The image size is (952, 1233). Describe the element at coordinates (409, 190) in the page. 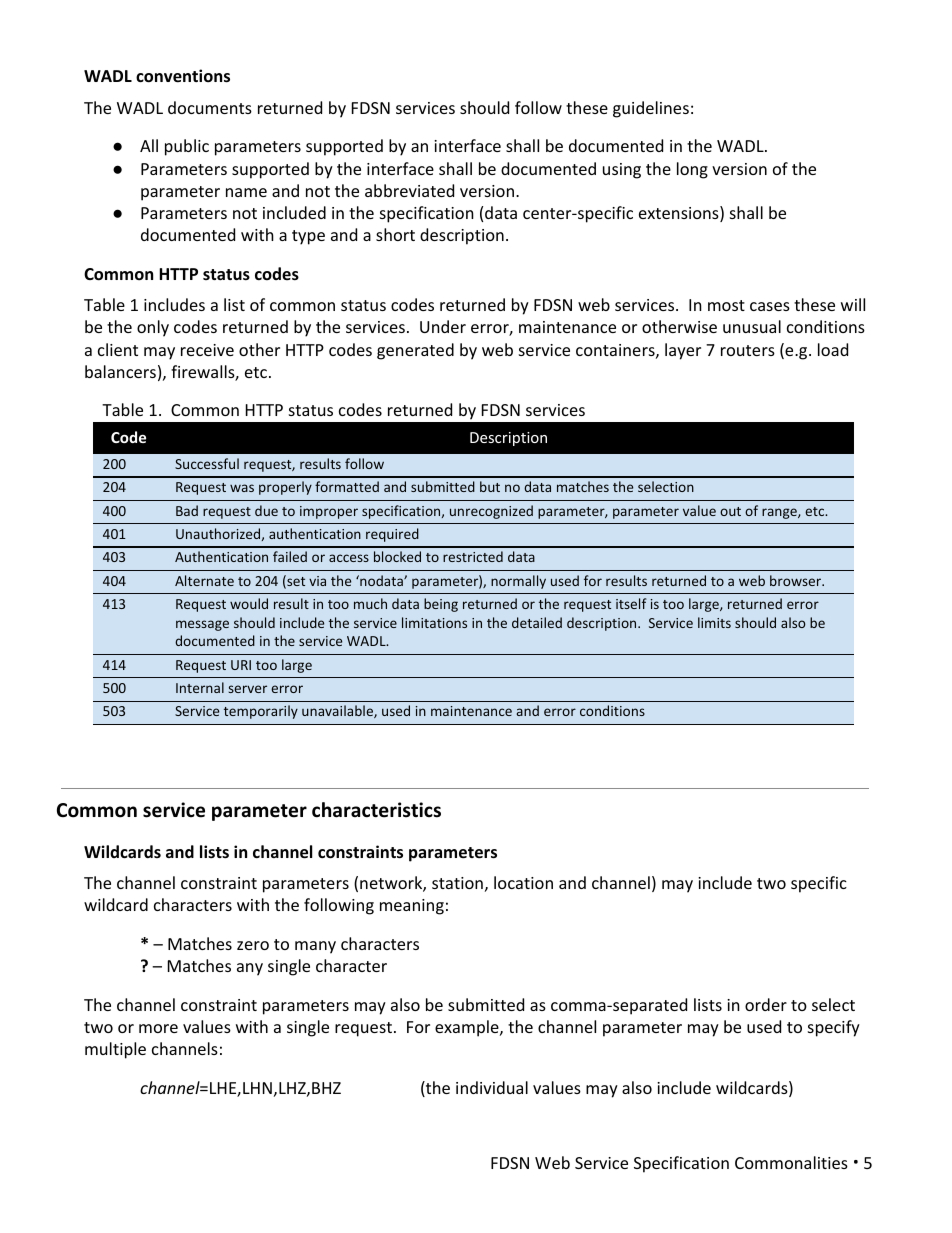

I see `abbreviated` at that location.
